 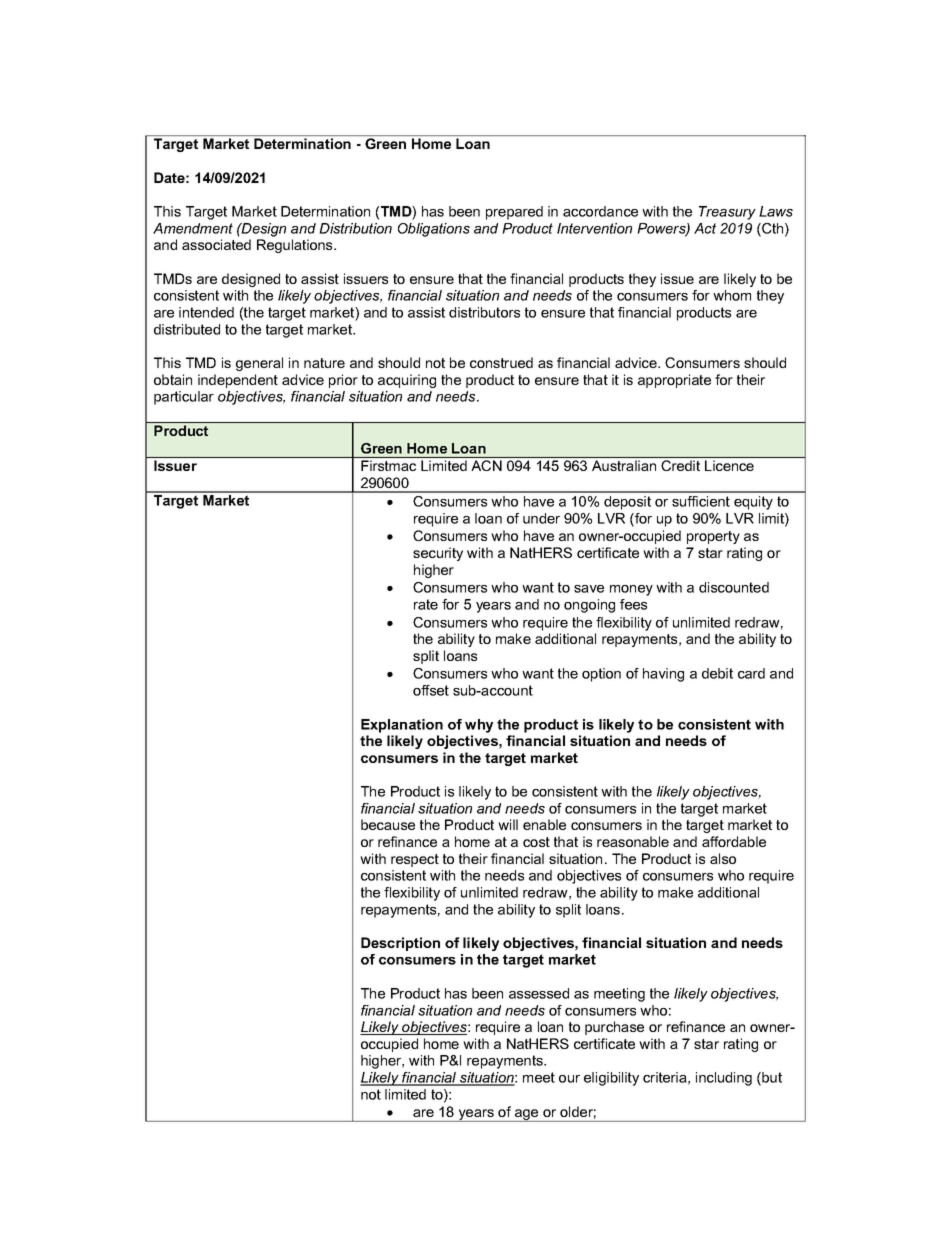 What do you see at coordinates (216, 244) in the document?
I see `associated` at bounding box center [216, 244].
